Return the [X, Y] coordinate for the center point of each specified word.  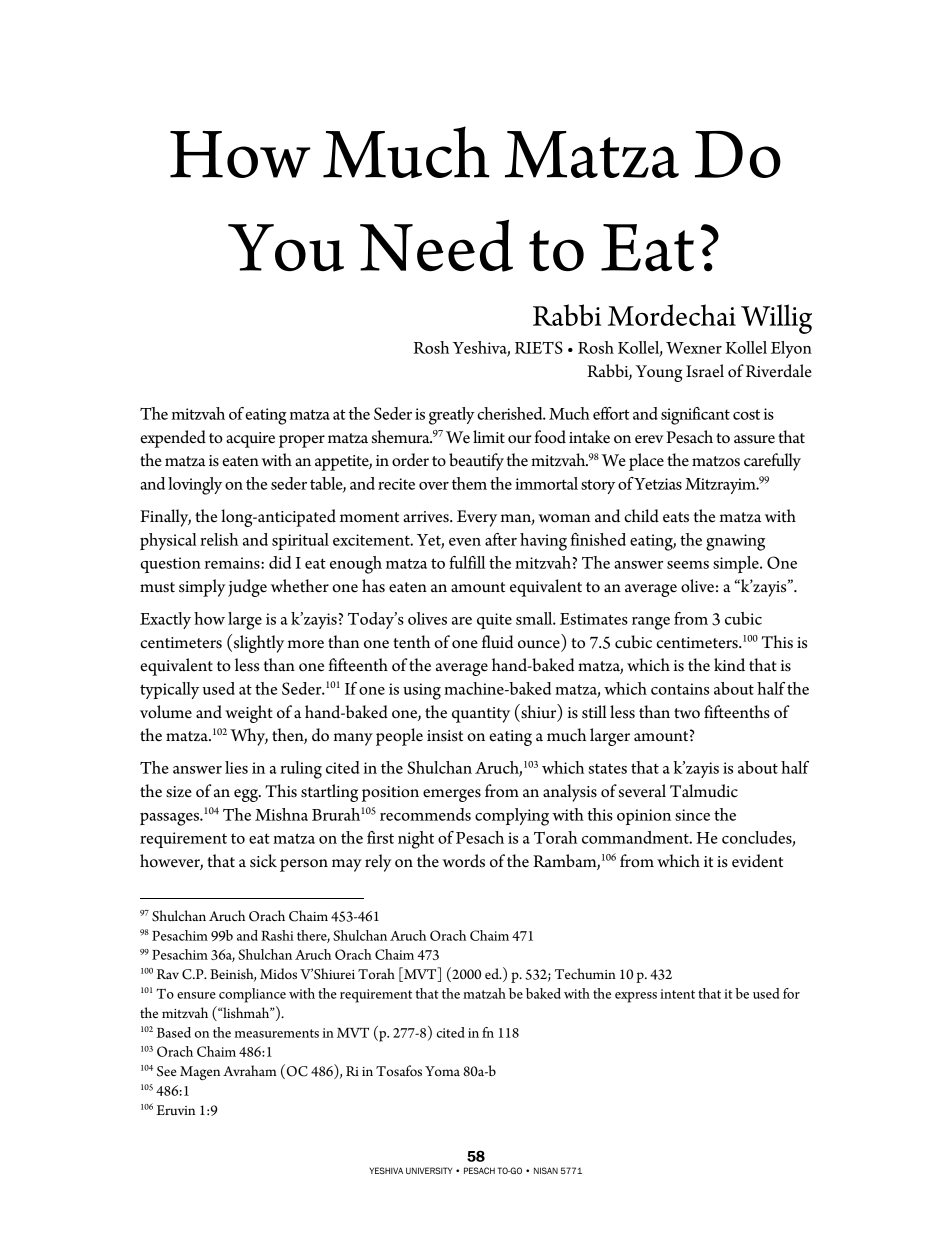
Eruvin [175, 1110]
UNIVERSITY [429, 1170]
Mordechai [672, 315]
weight [249, 714]
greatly [452, 416]
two [687, 713]
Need [436, 245]
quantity [481, 715]
